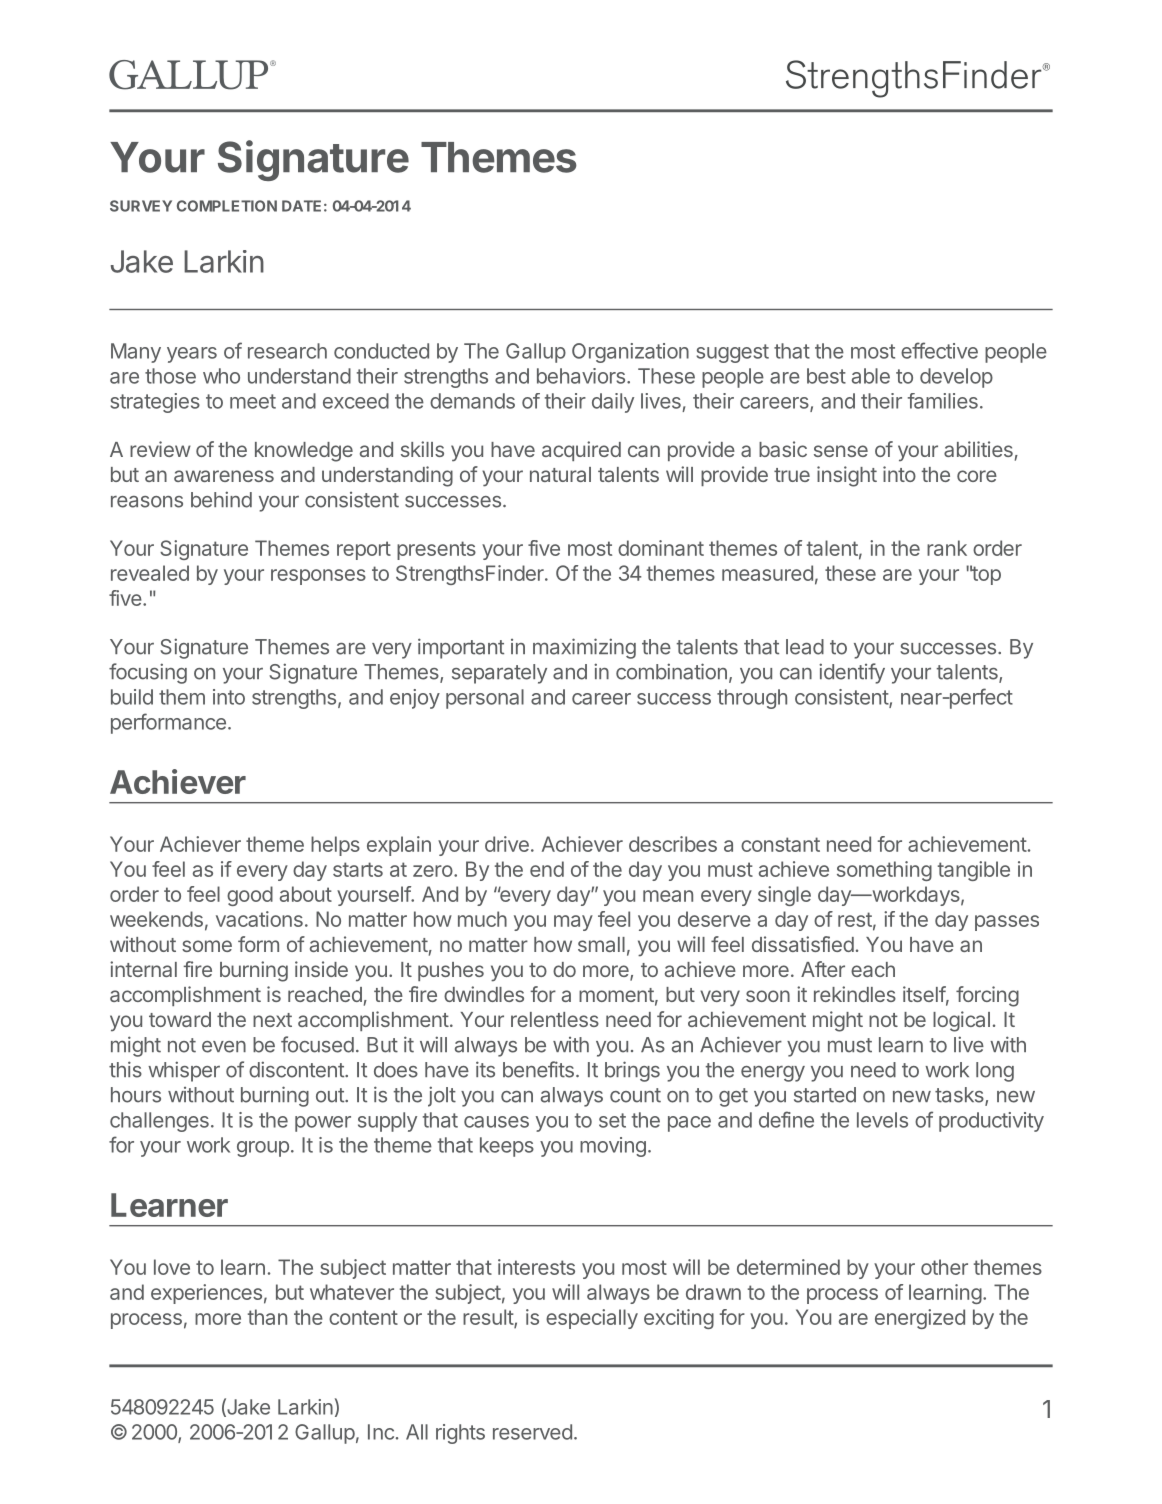 The image size is (1162, 1504). Describe the element at coordinates (227, 206) in the image. I see `COMPLETION` at that location.
